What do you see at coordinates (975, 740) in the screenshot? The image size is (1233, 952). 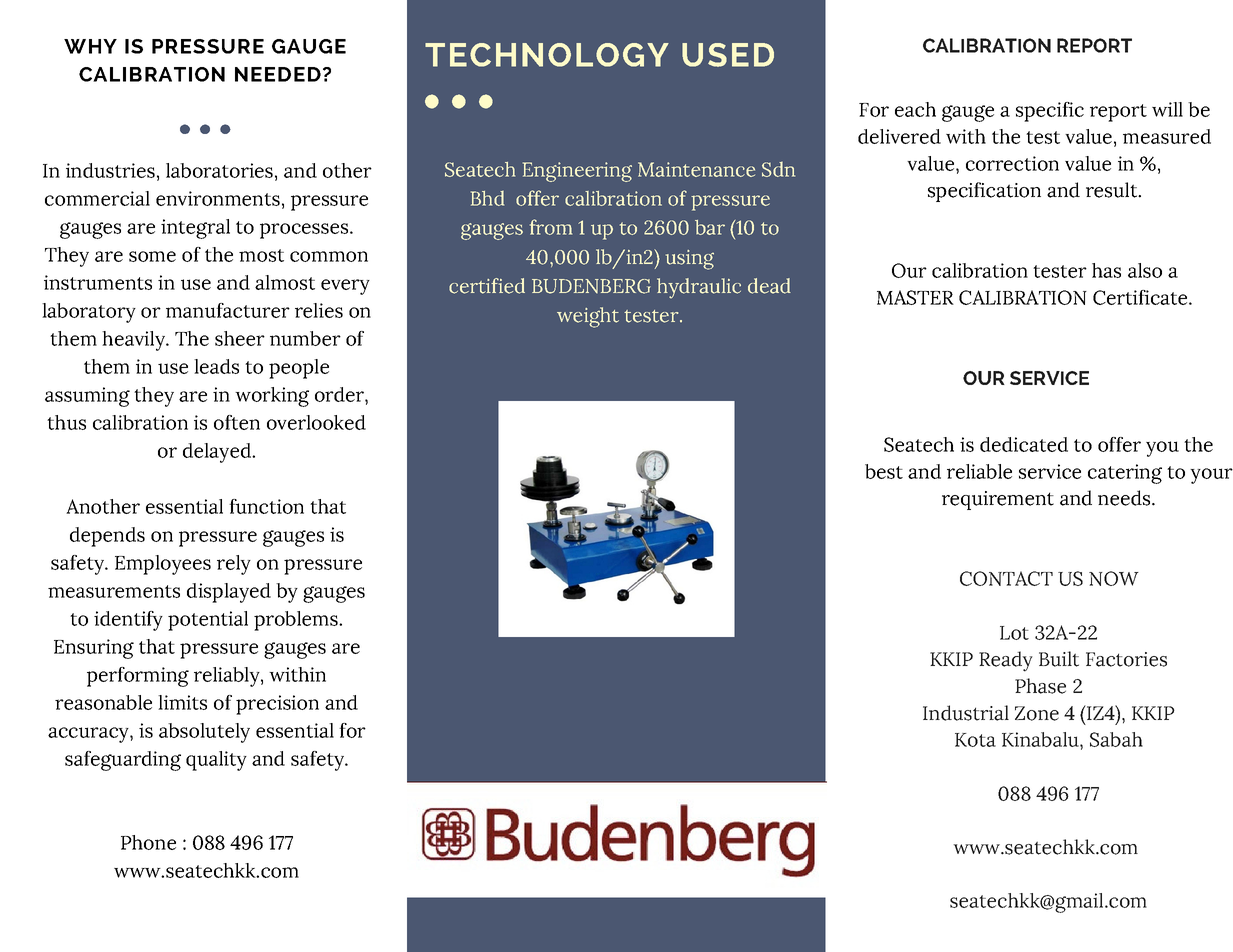 I see `Kota` at bounding box center [975, 740].
